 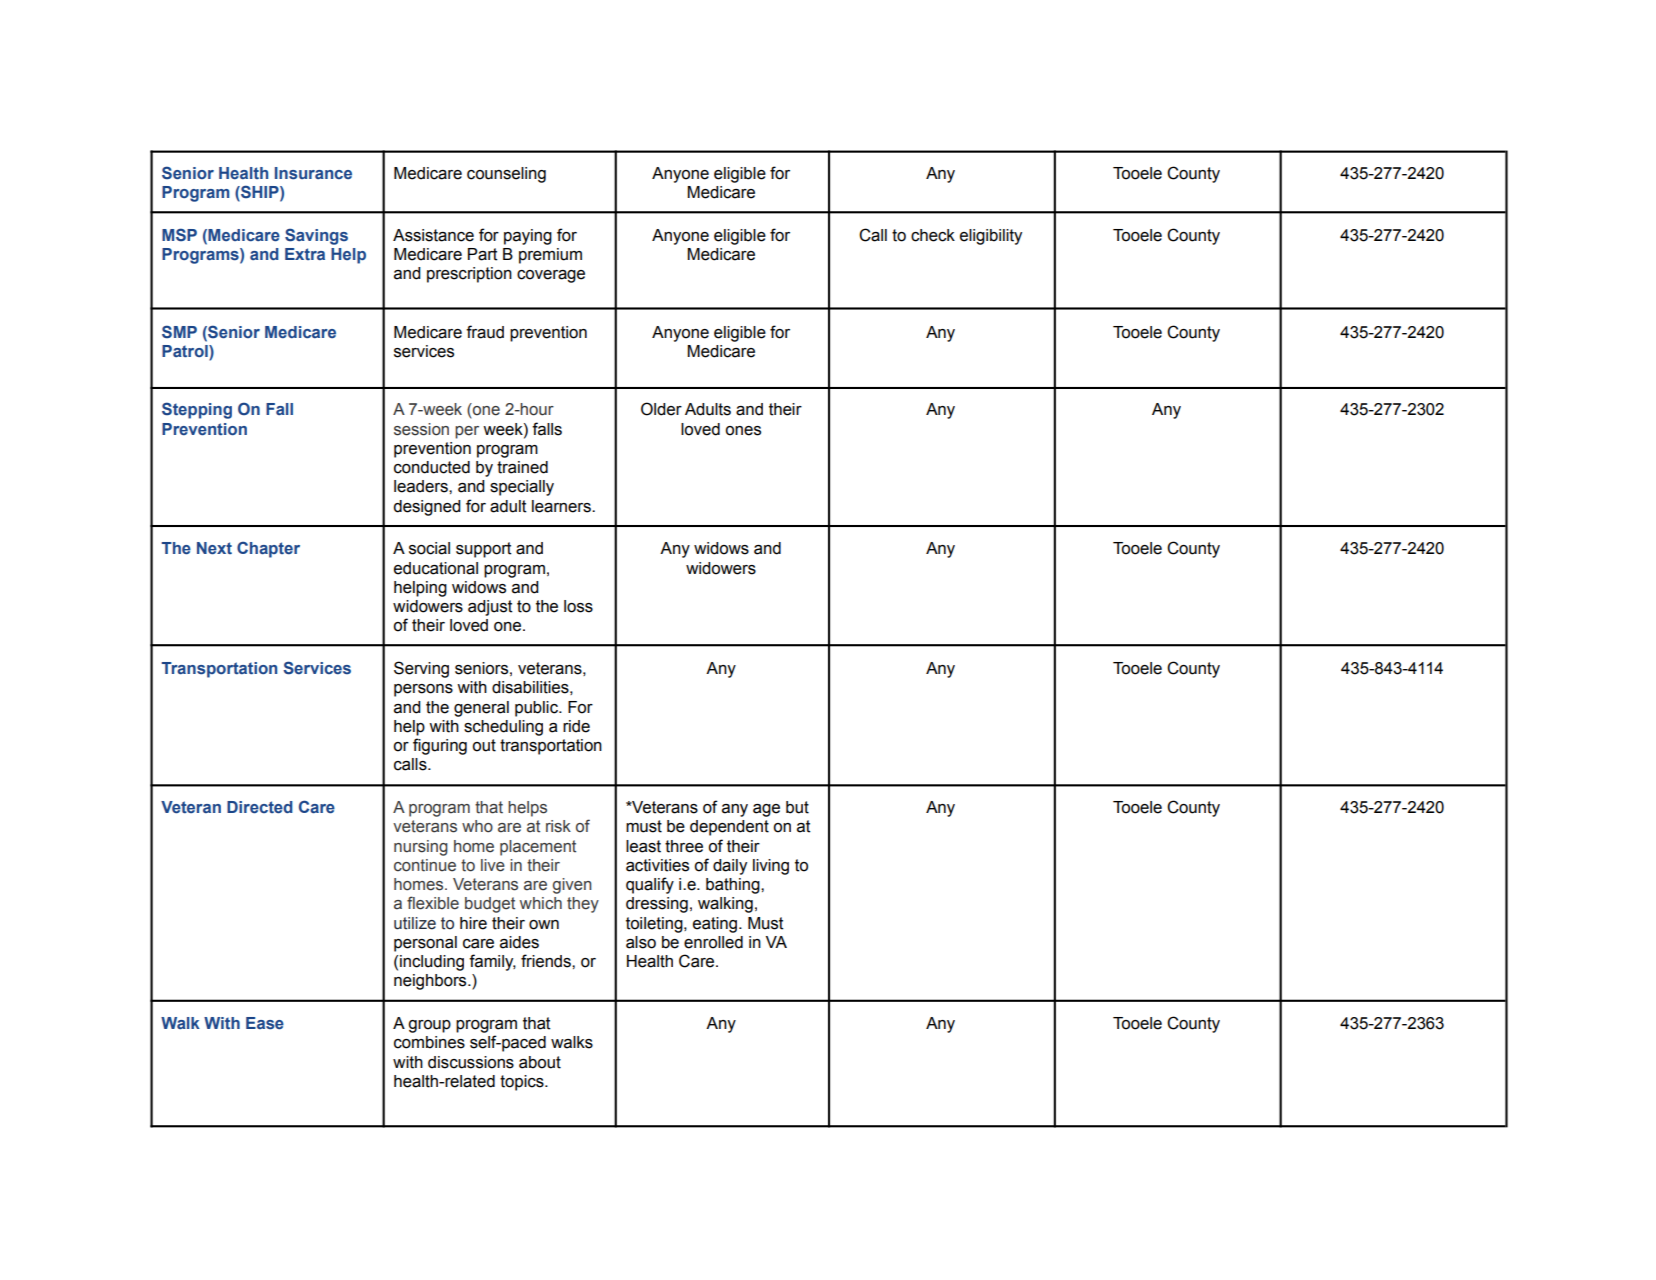 What do you see at coordinates (313, 173) in the page?
I see `Insurance` at bounding box center [313, 173].
